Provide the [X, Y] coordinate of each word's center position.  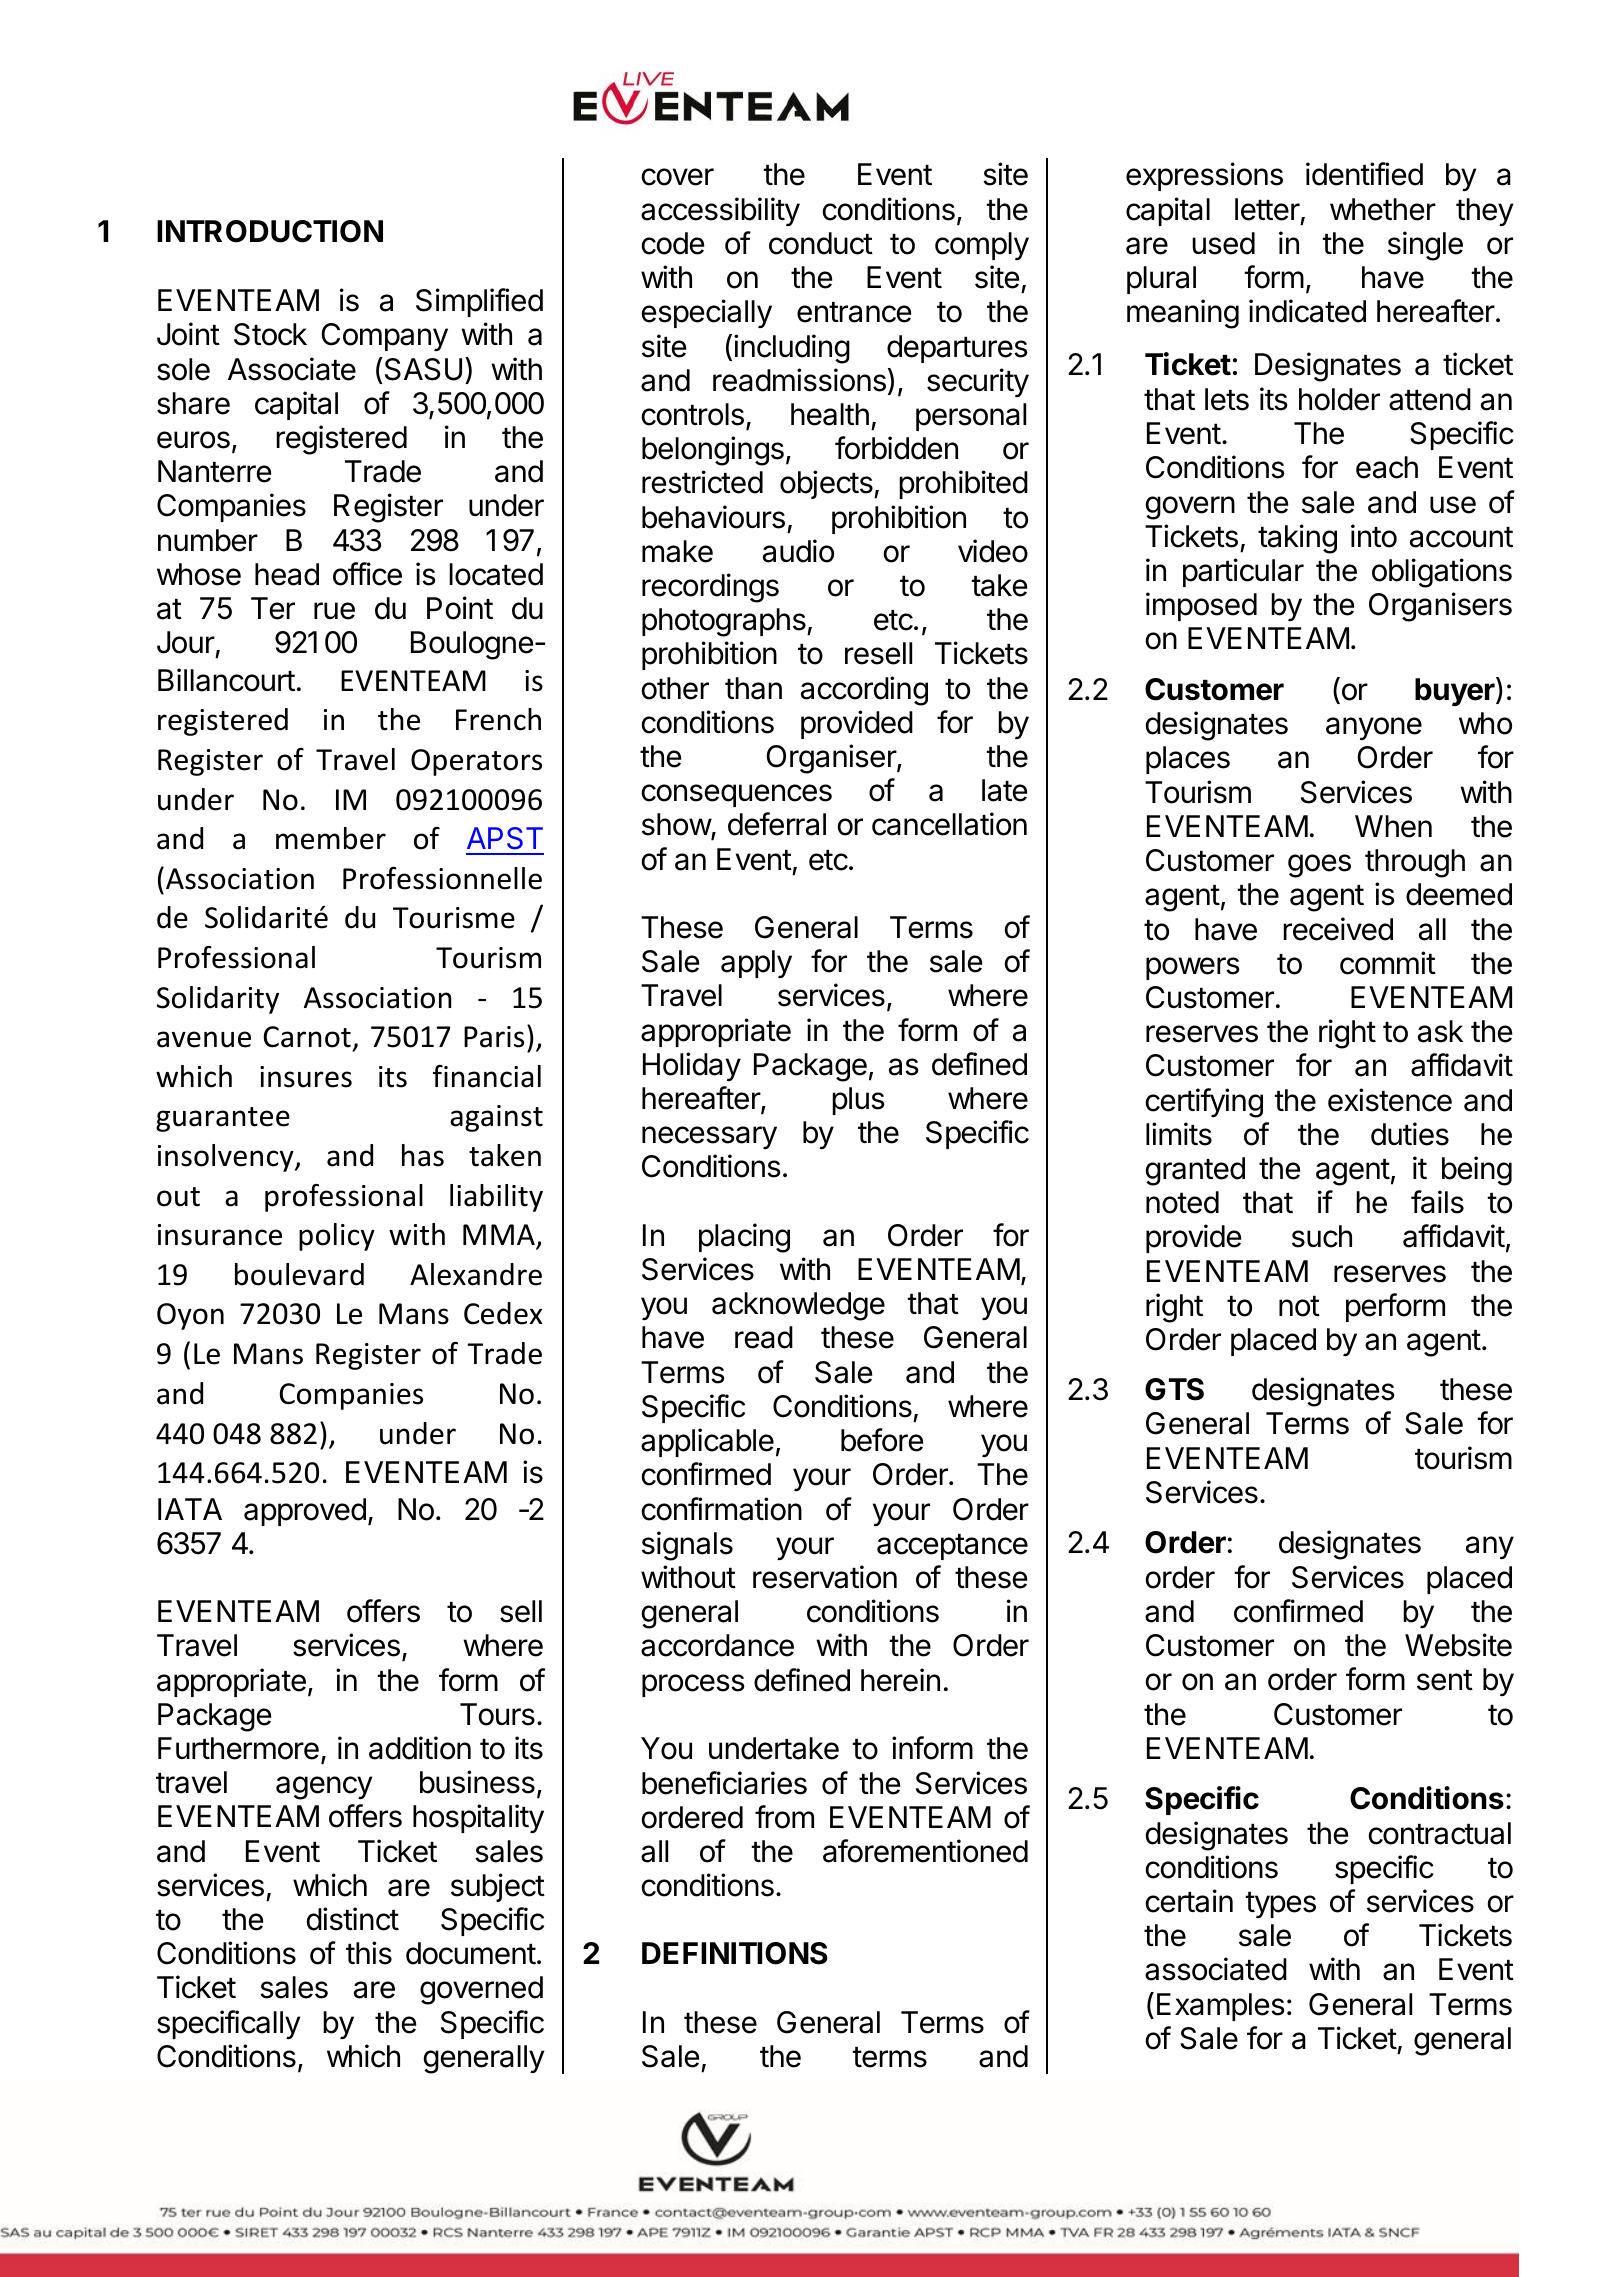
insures [306, 1077]
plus [858, 1101]
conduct [821, 243]
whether [1383, 209]
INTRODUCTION [270, 231]
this [369, 1953]
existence [1390, 1100]
